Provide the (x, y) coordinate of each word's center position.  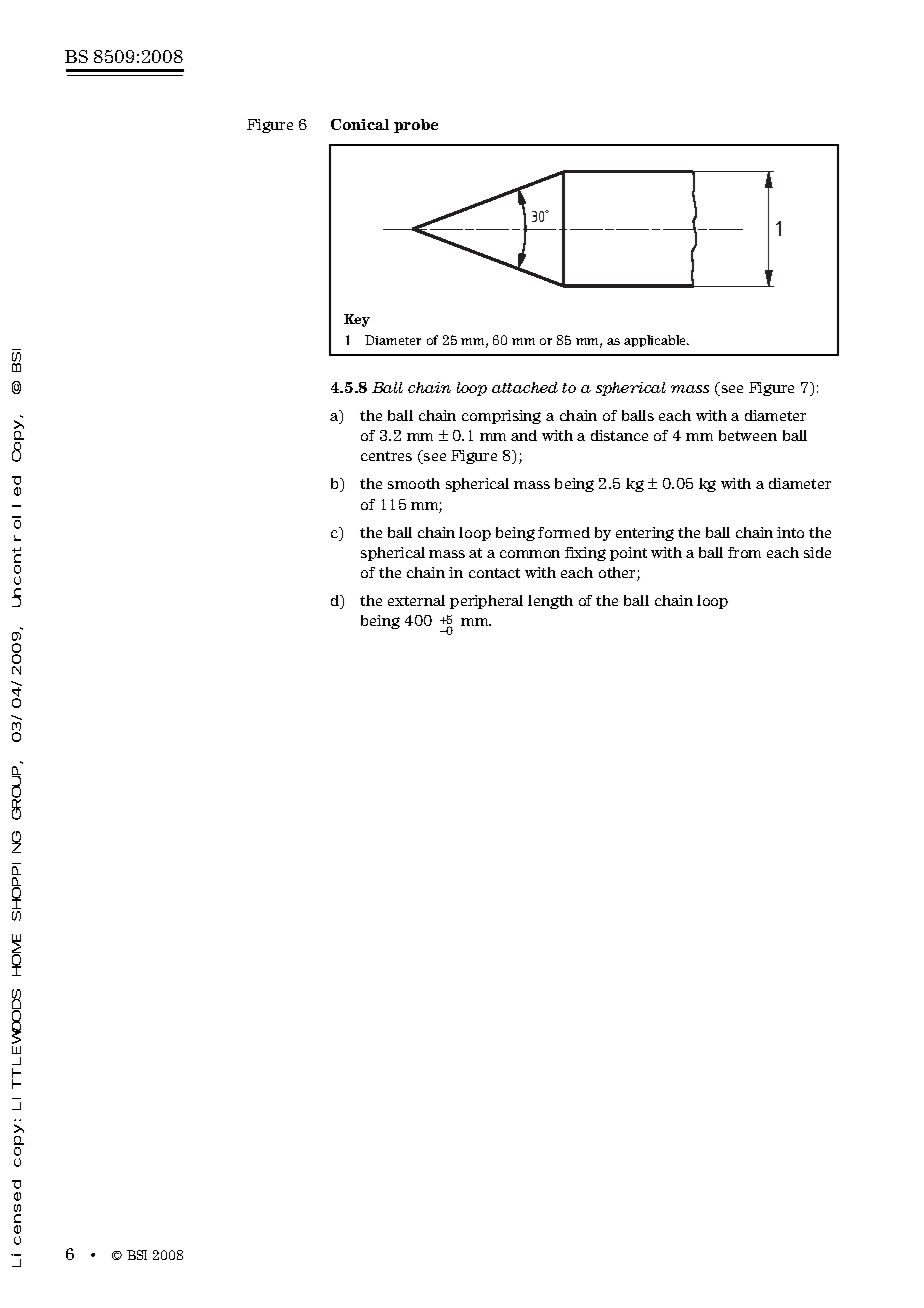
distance (619, 435)
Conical (360, 124)
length (550, 602)
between (748, 435)
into (790, 532)
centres (386, 456)
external (416, 600)
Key (357, 320)
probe (416, 126)
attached (525, 387)
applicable (656, 341)
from (744, 552)
